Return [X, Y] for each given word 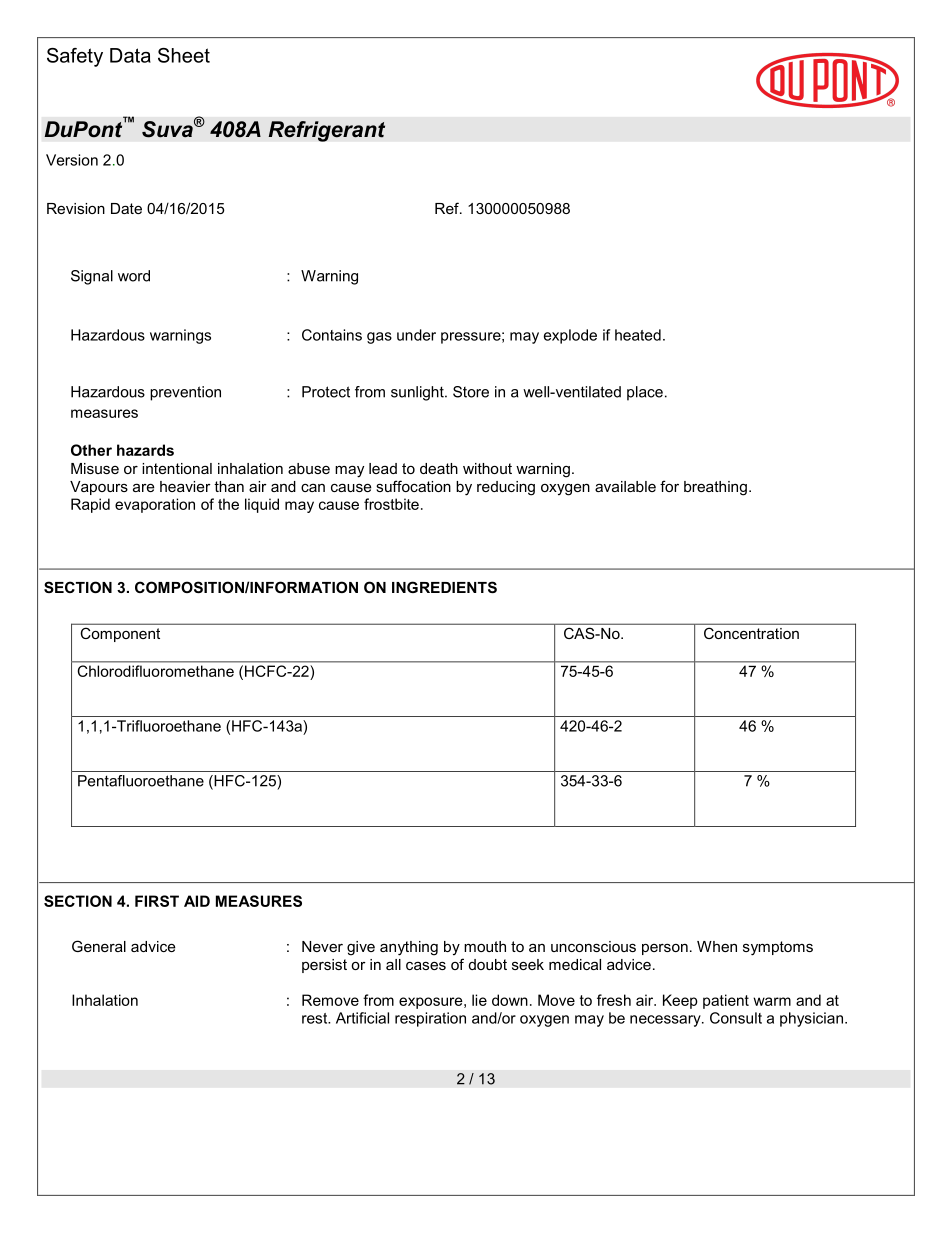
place [645, 393]
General [99, 946]
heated [638, 335]
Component [120, 635]
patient [726, 1001]
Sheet [184, 55]
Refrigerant [326, 131]
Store [471, 392]
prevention [185, 393]
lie [479, 1000]
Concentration [751, 633]
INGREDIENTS [444, 587]
